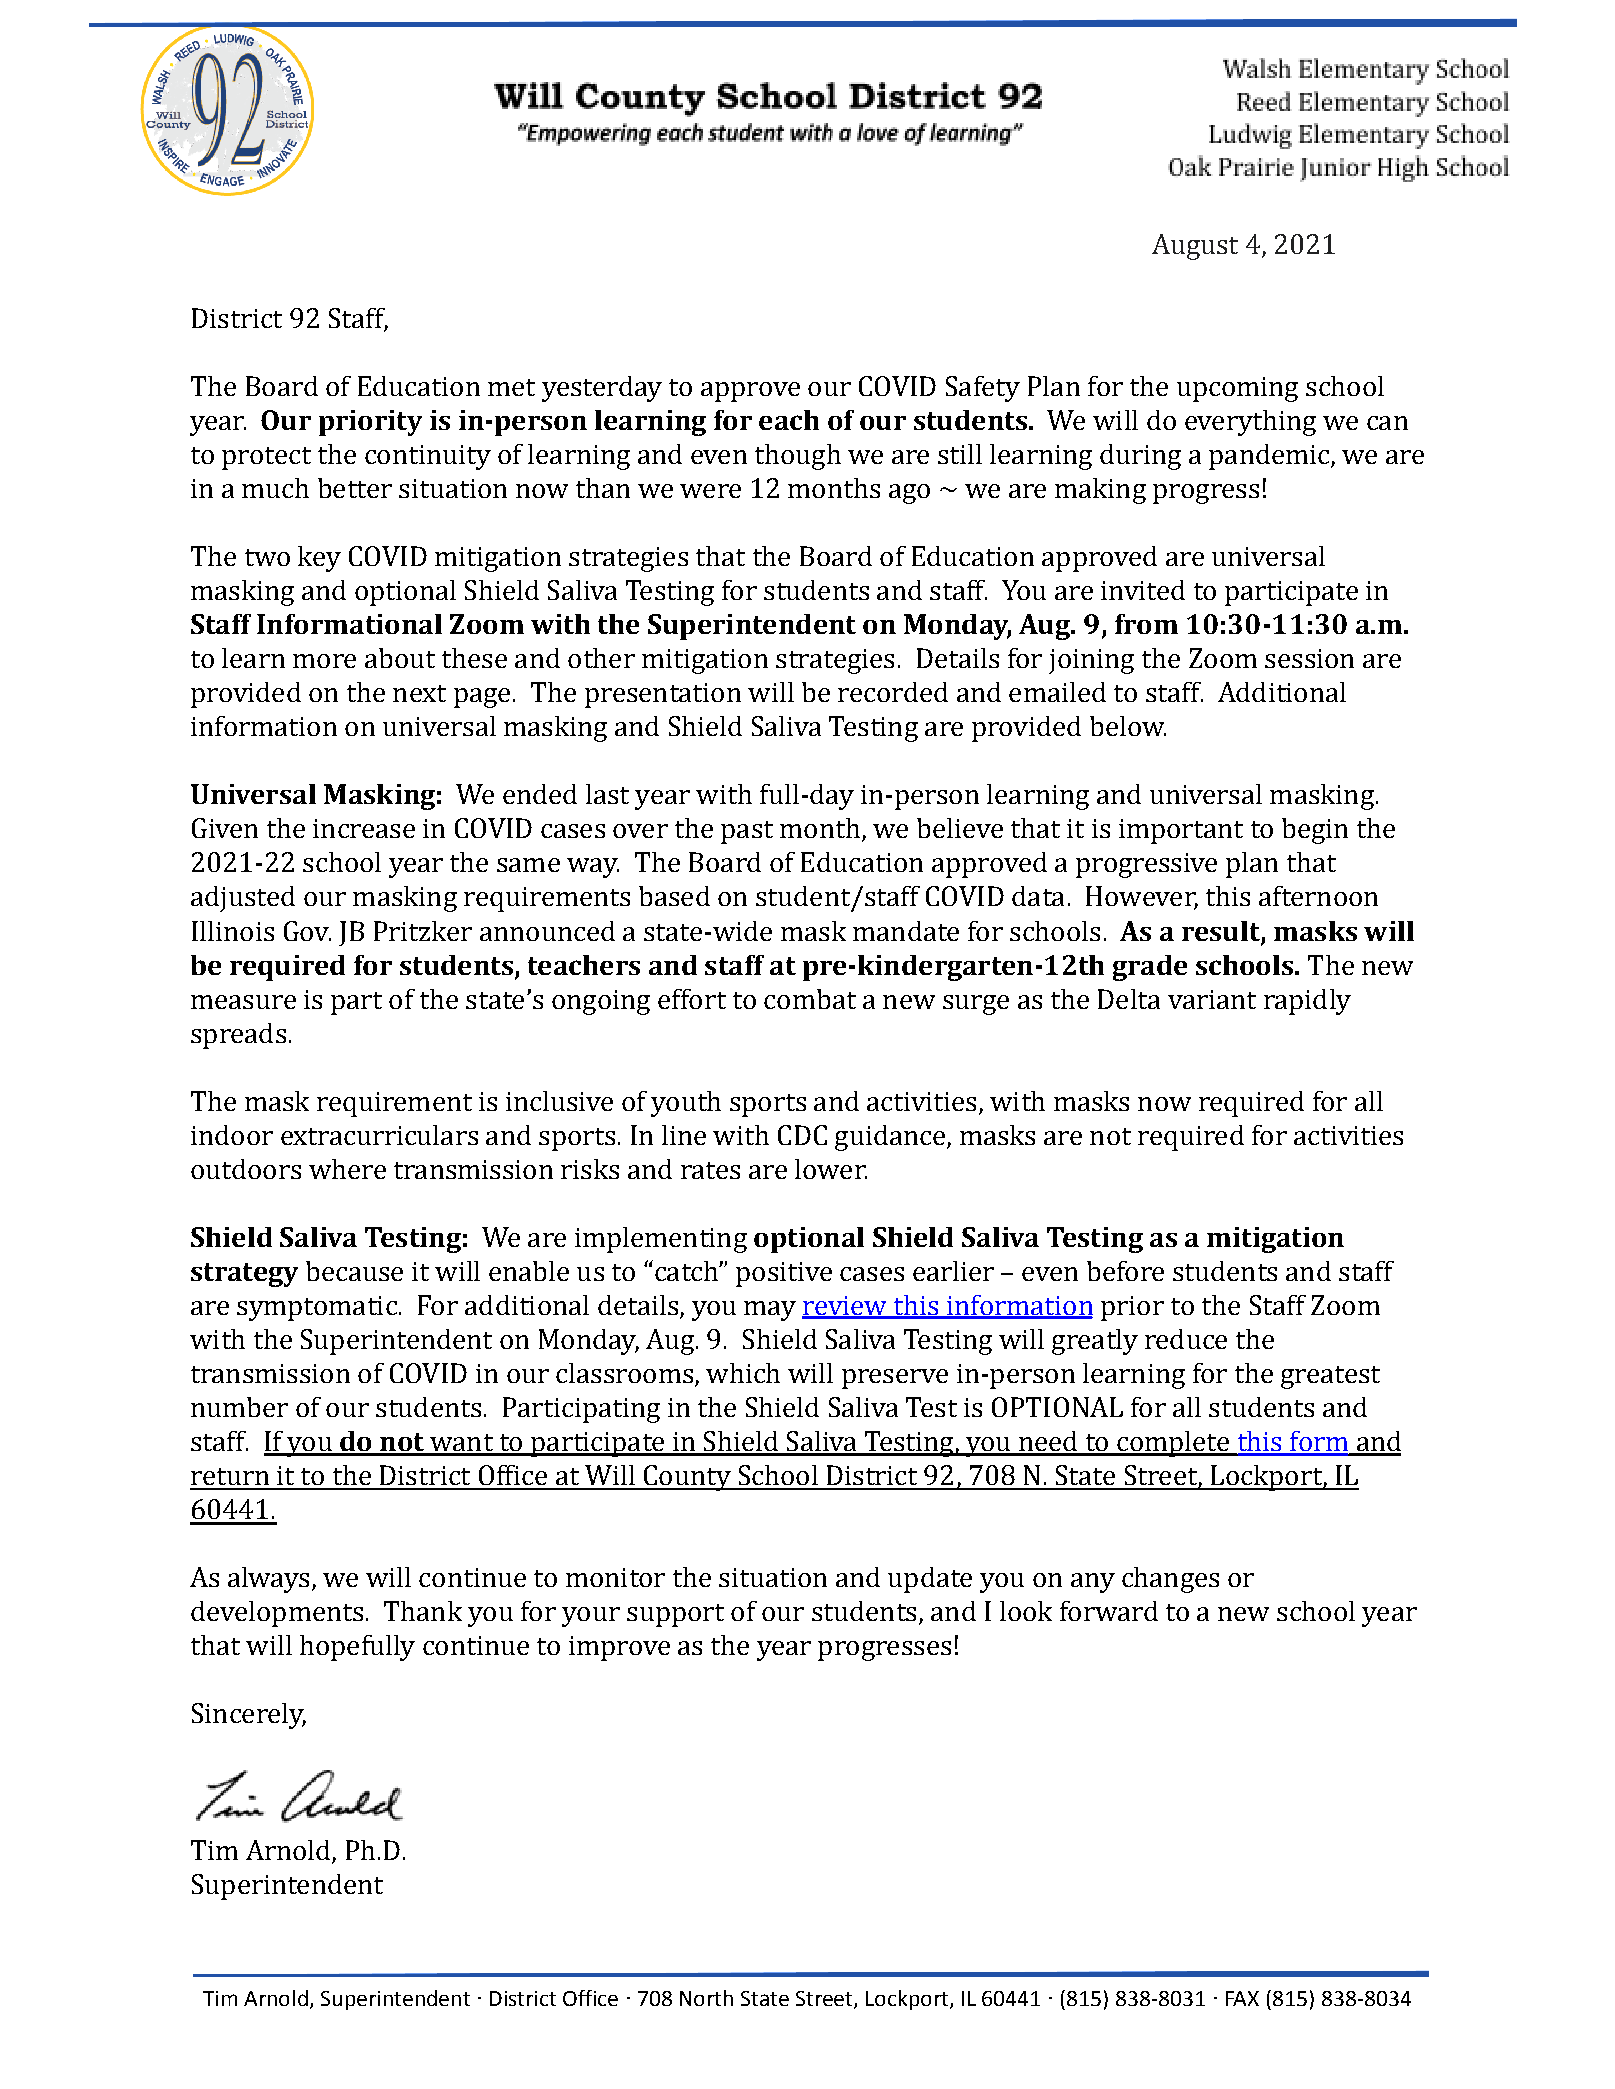  What do you see at coordinates (1242, 1998) in the screenshot?
I see `FAX` at bounding box center [1242, 1998].
